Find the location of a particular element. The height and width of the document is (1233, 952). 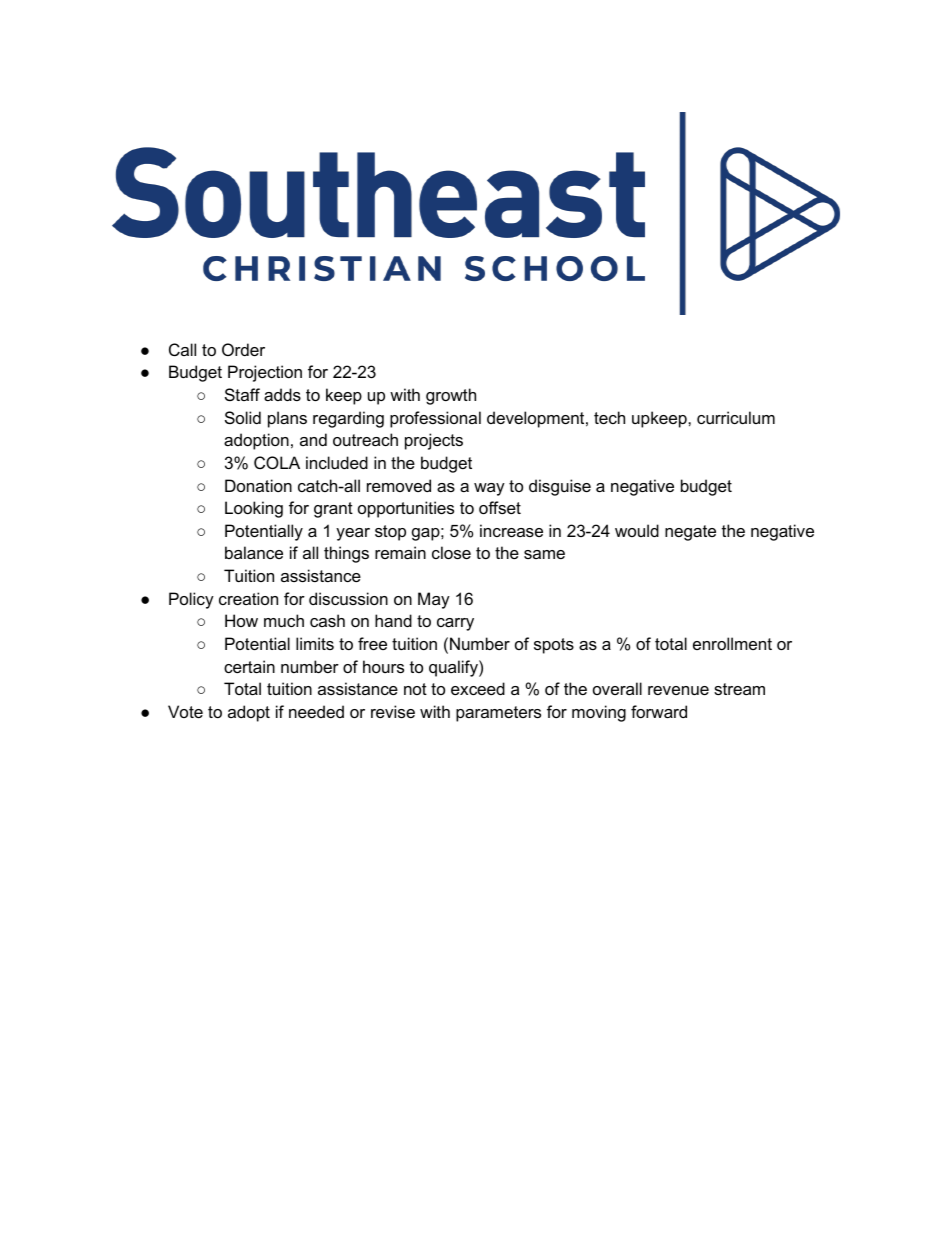

Order is located at coordinates (243, 349).
